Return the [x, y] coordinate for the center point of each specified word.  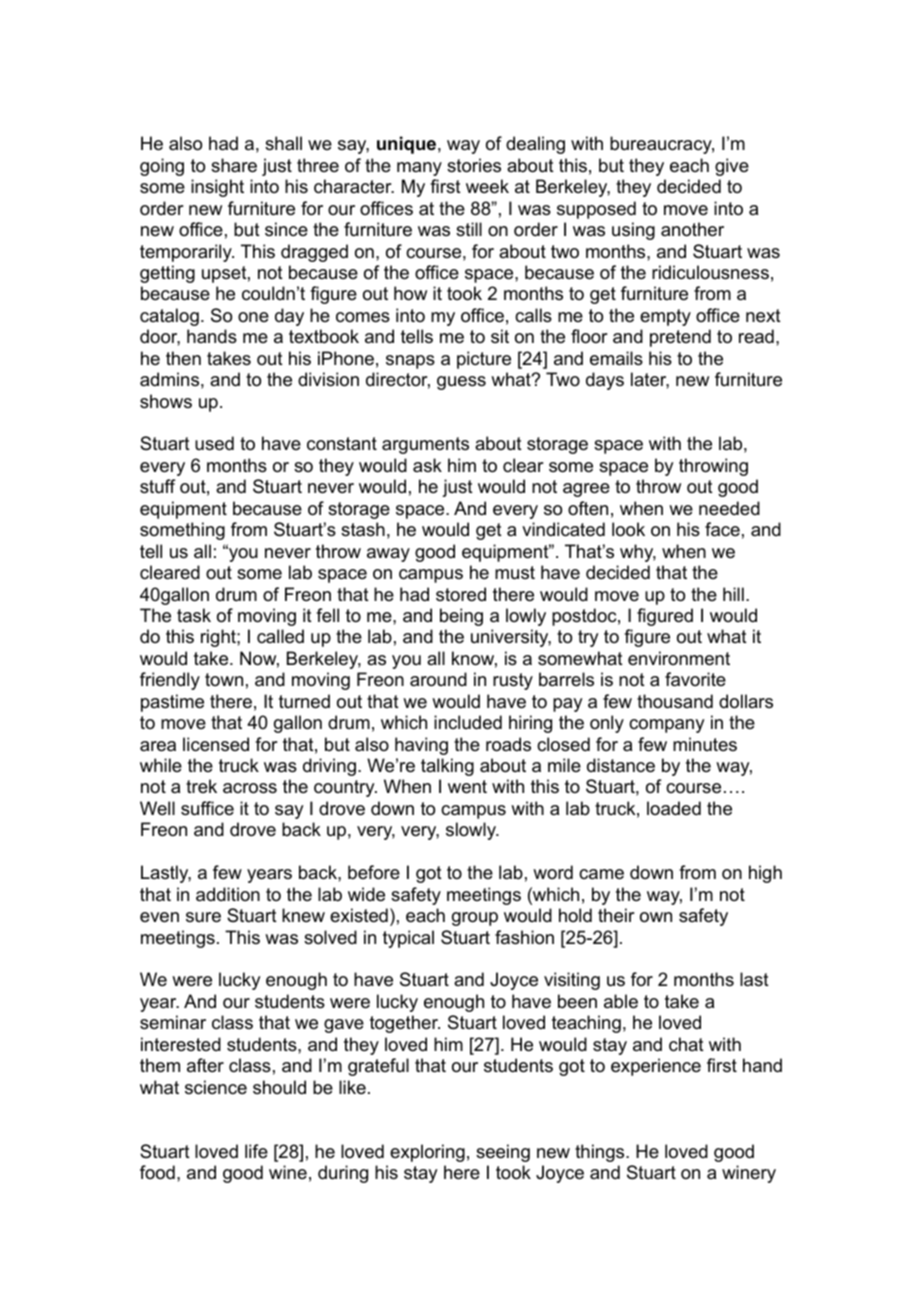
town [224, 679]
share [234, 165]
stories [474, 165]
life [256, 1151]
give [732, 167]
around [438, 679]
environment [679, 658]
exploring [427, 1153]
